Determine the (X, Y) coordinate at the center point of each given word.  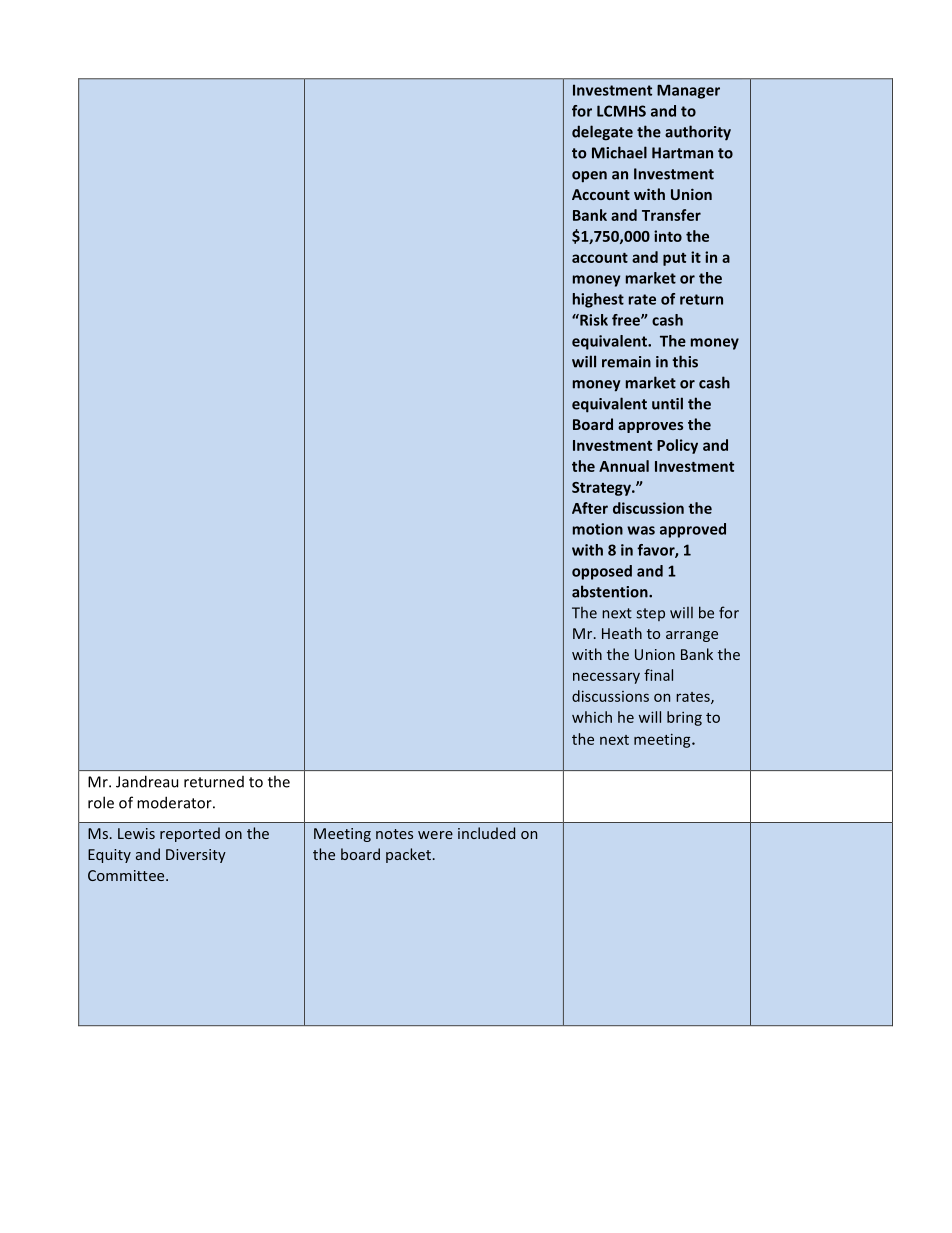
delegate (602, 133)
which (592, 717)
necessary (606, 678)
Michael (619, 152)
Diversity (196, 856)
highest (598, 300)
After (590, 508)
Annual (624, 466)
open (589, 177)
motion (598, 529)
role (101, 802)
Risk (593, 320)
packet (408, 855)
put (674, 259)
